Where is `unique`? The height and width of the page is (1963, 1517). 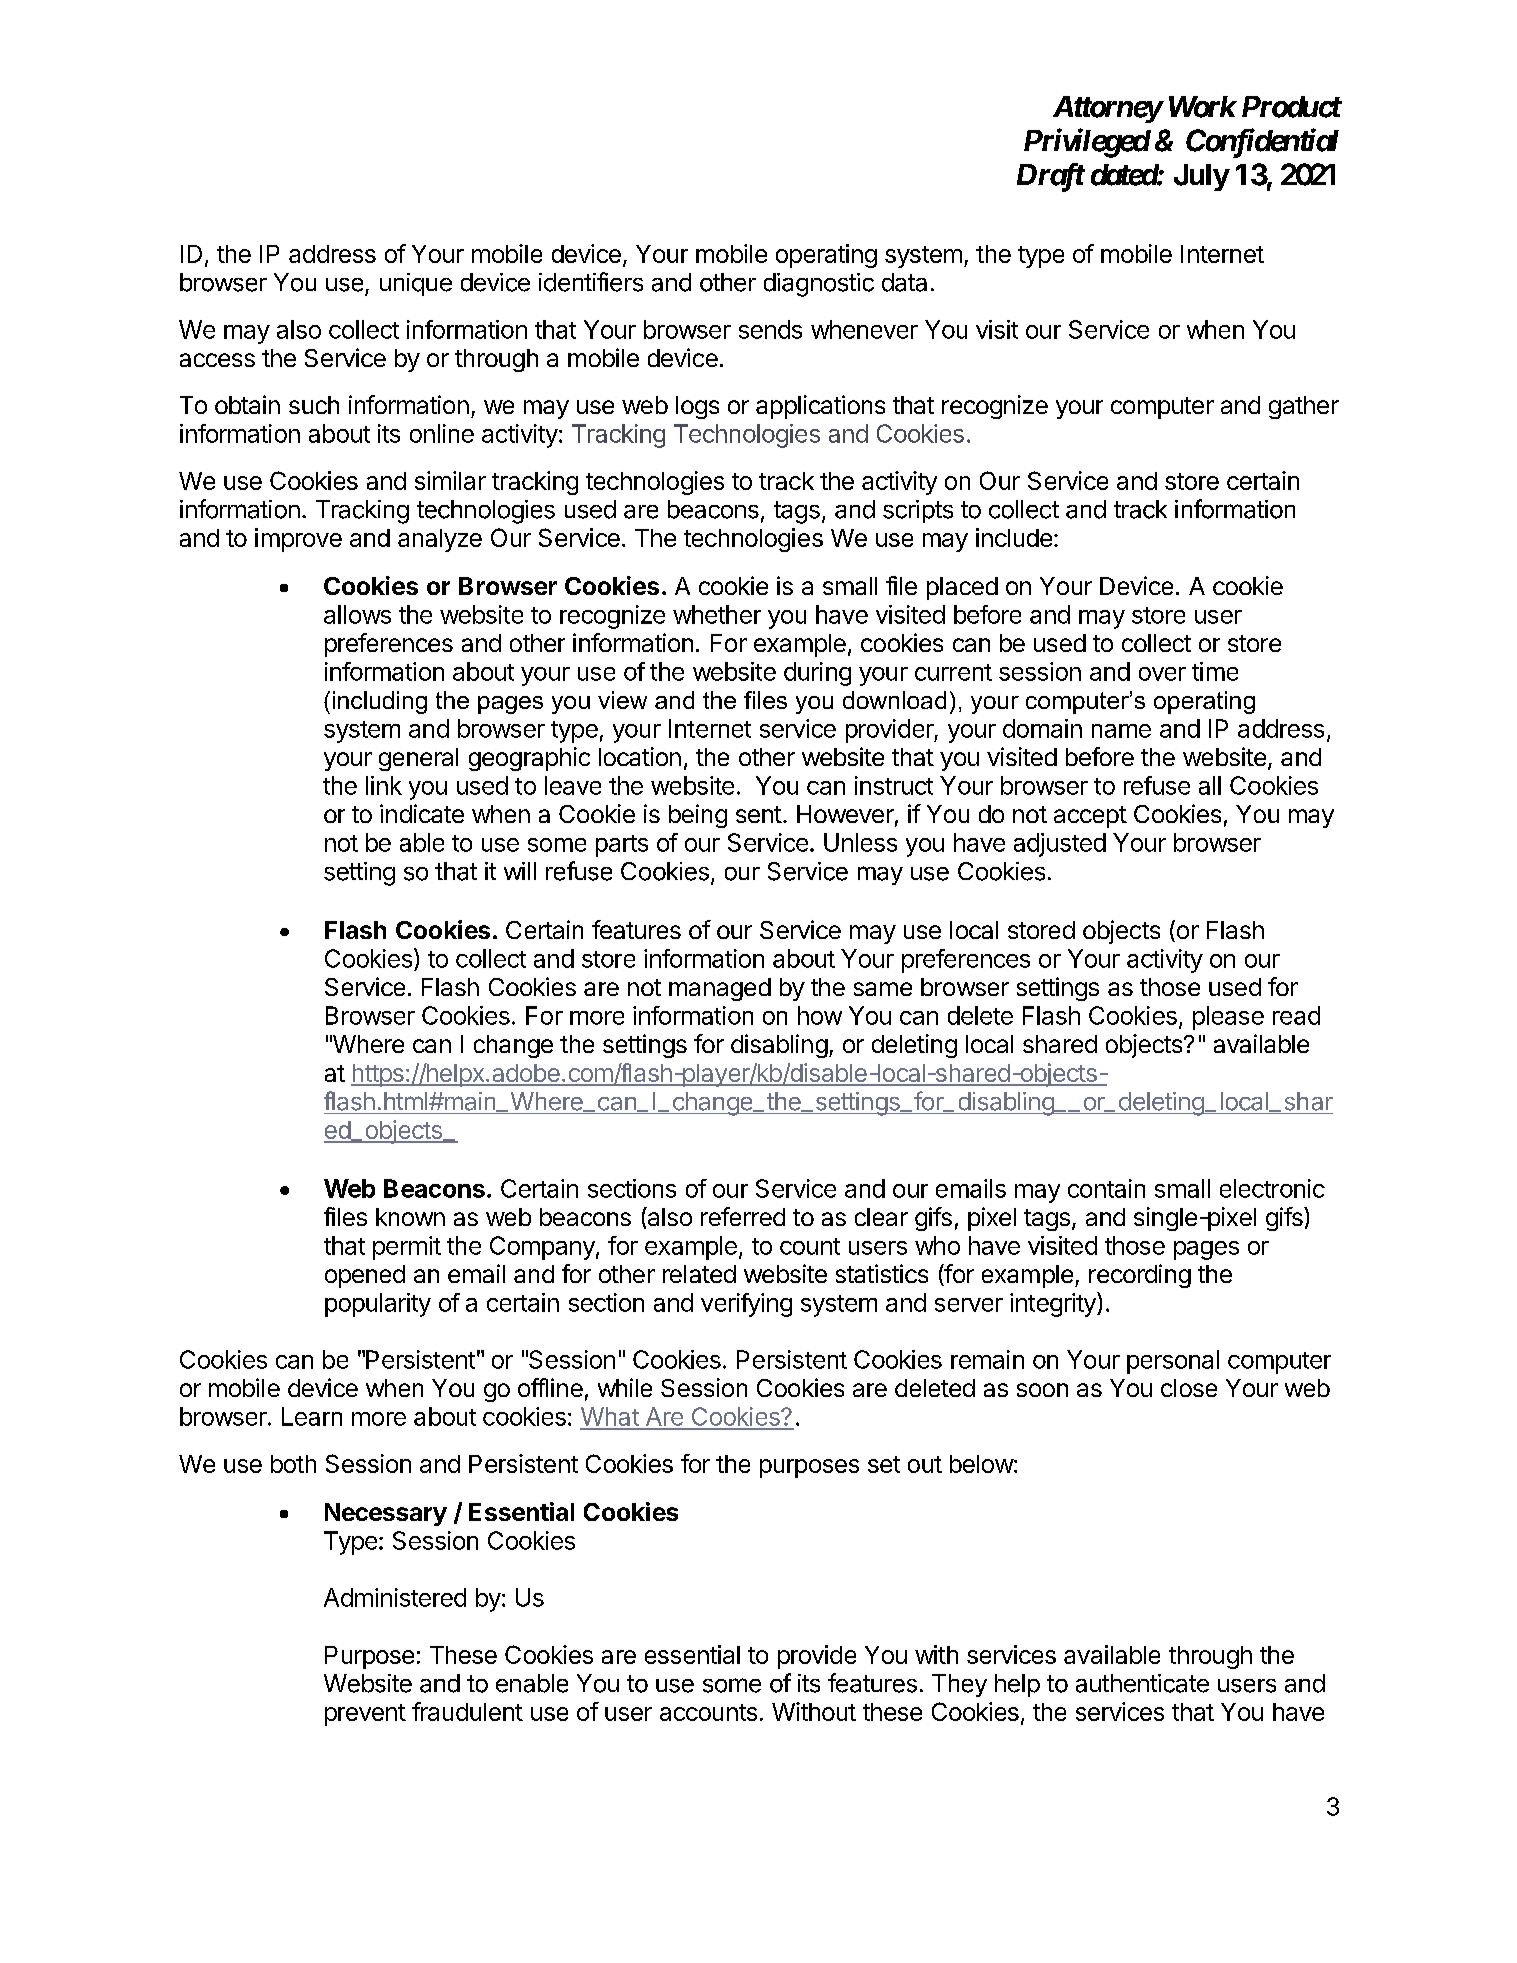
unique is located at coordinates (416, 284).
